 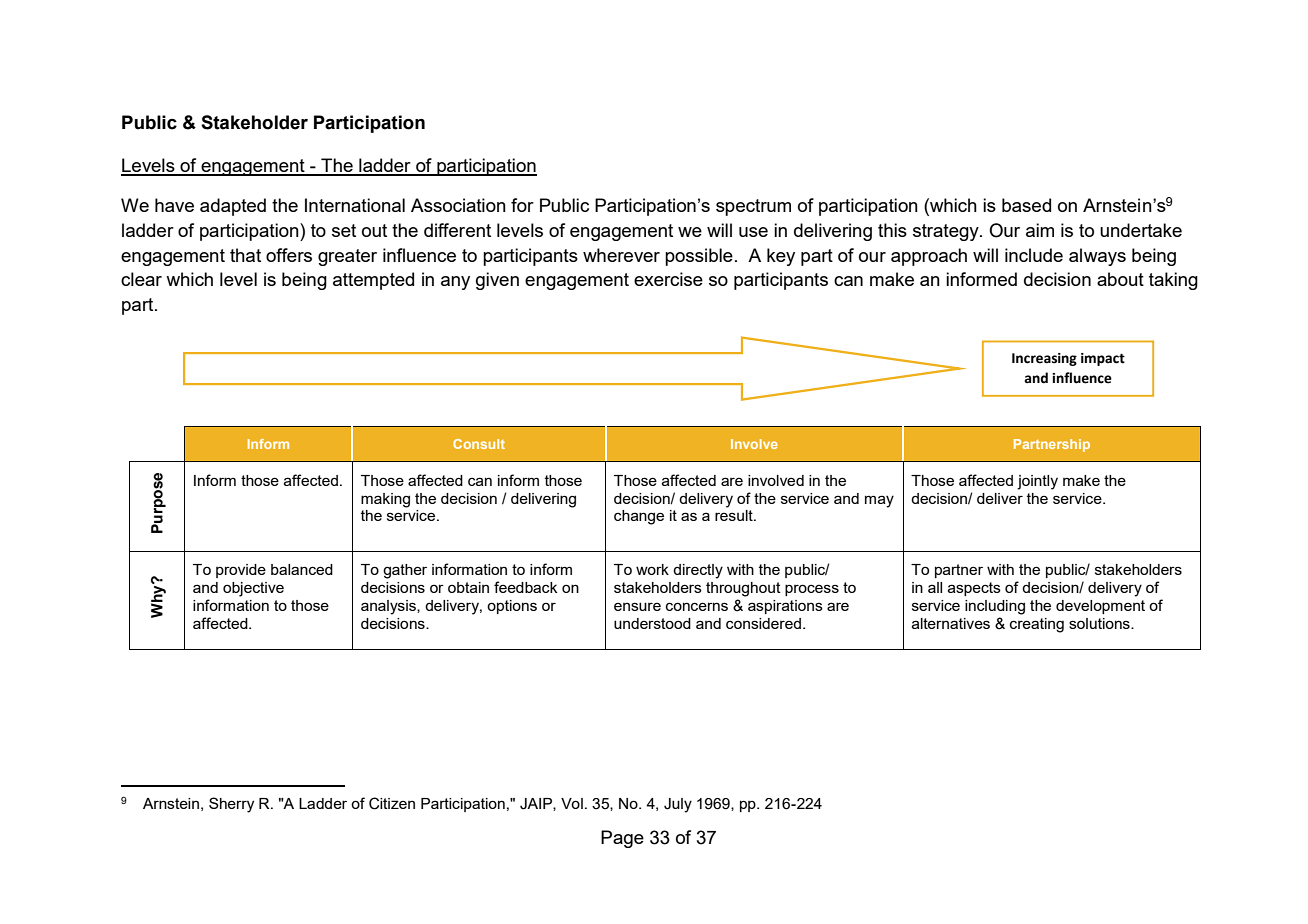 I want to click on Page, so click(x=622, y=839).
